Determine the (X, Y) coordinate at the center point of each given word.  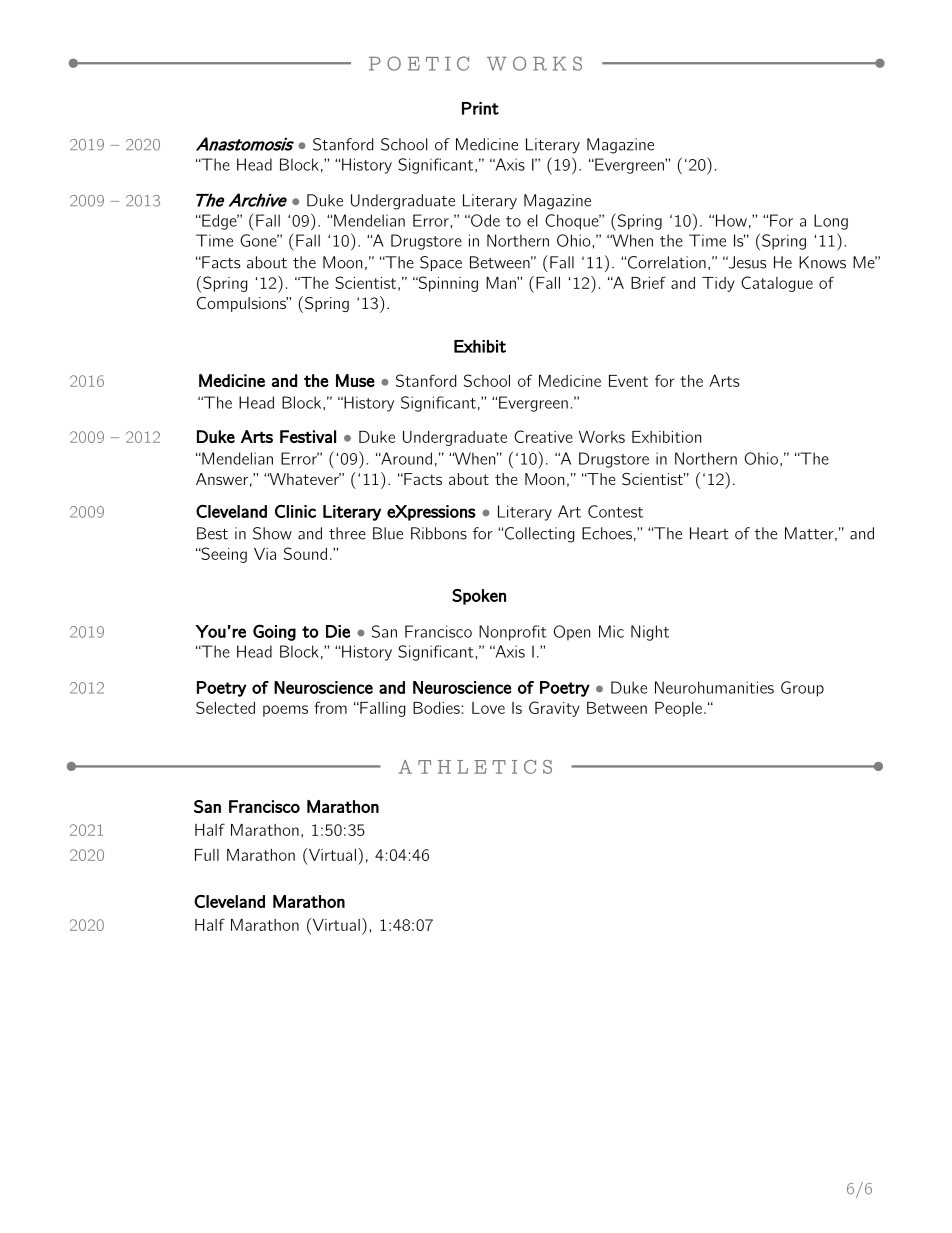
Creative (543, 436)
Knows (822, 262)
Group (802, 689)
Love (488, 708)
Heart (709, 533)
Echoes (607, 533)
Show (272, 533)
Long (831, 222)
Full (207, 855)
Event (628, 381)
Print (480, 108)
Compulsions (242, 304)
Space (441, 263)
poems (285, 711)
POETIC (419, 63)
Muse (355, 380)
